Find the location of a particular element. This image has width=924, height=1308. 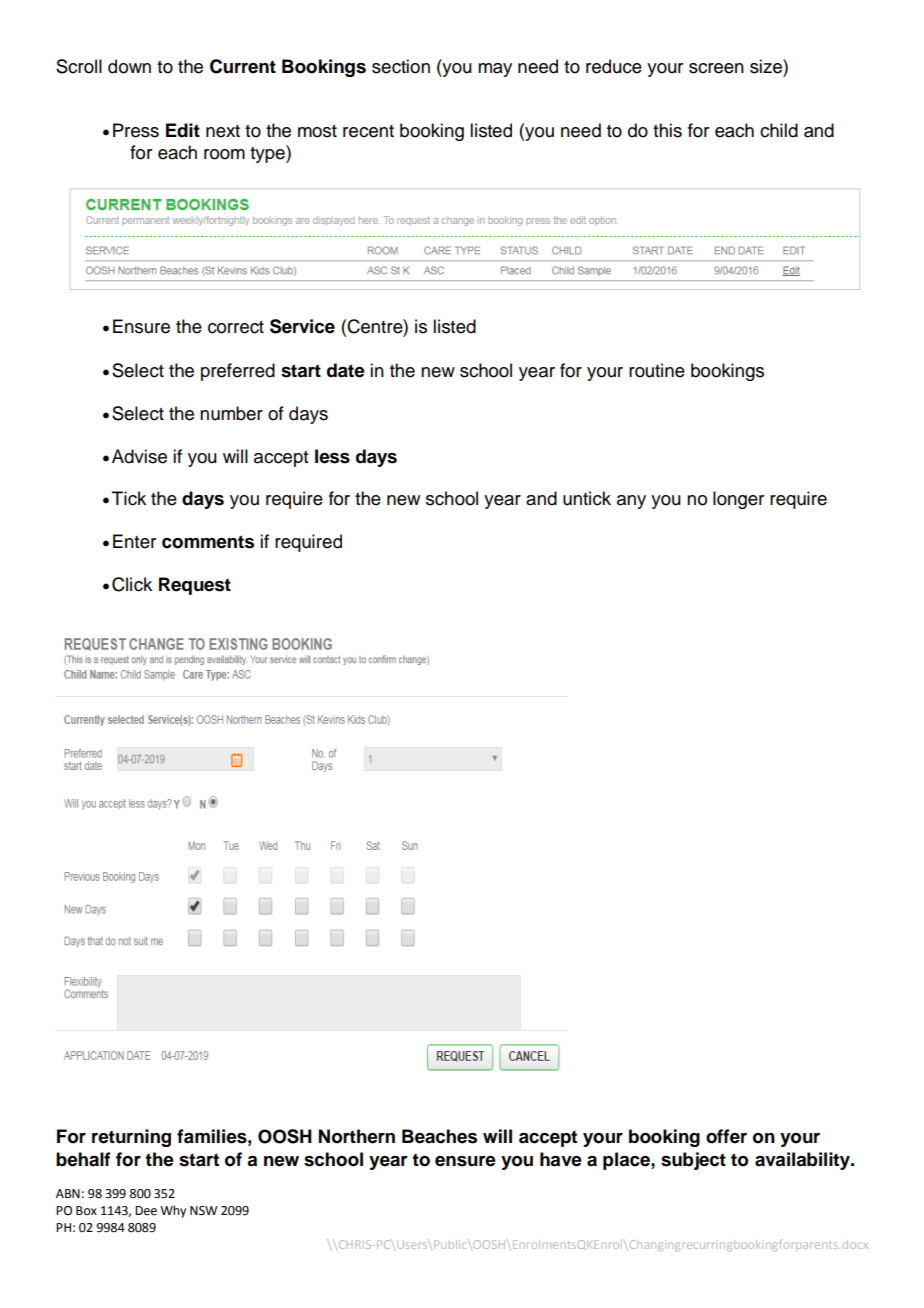

Northern is located at coordinates (357, 1136).
